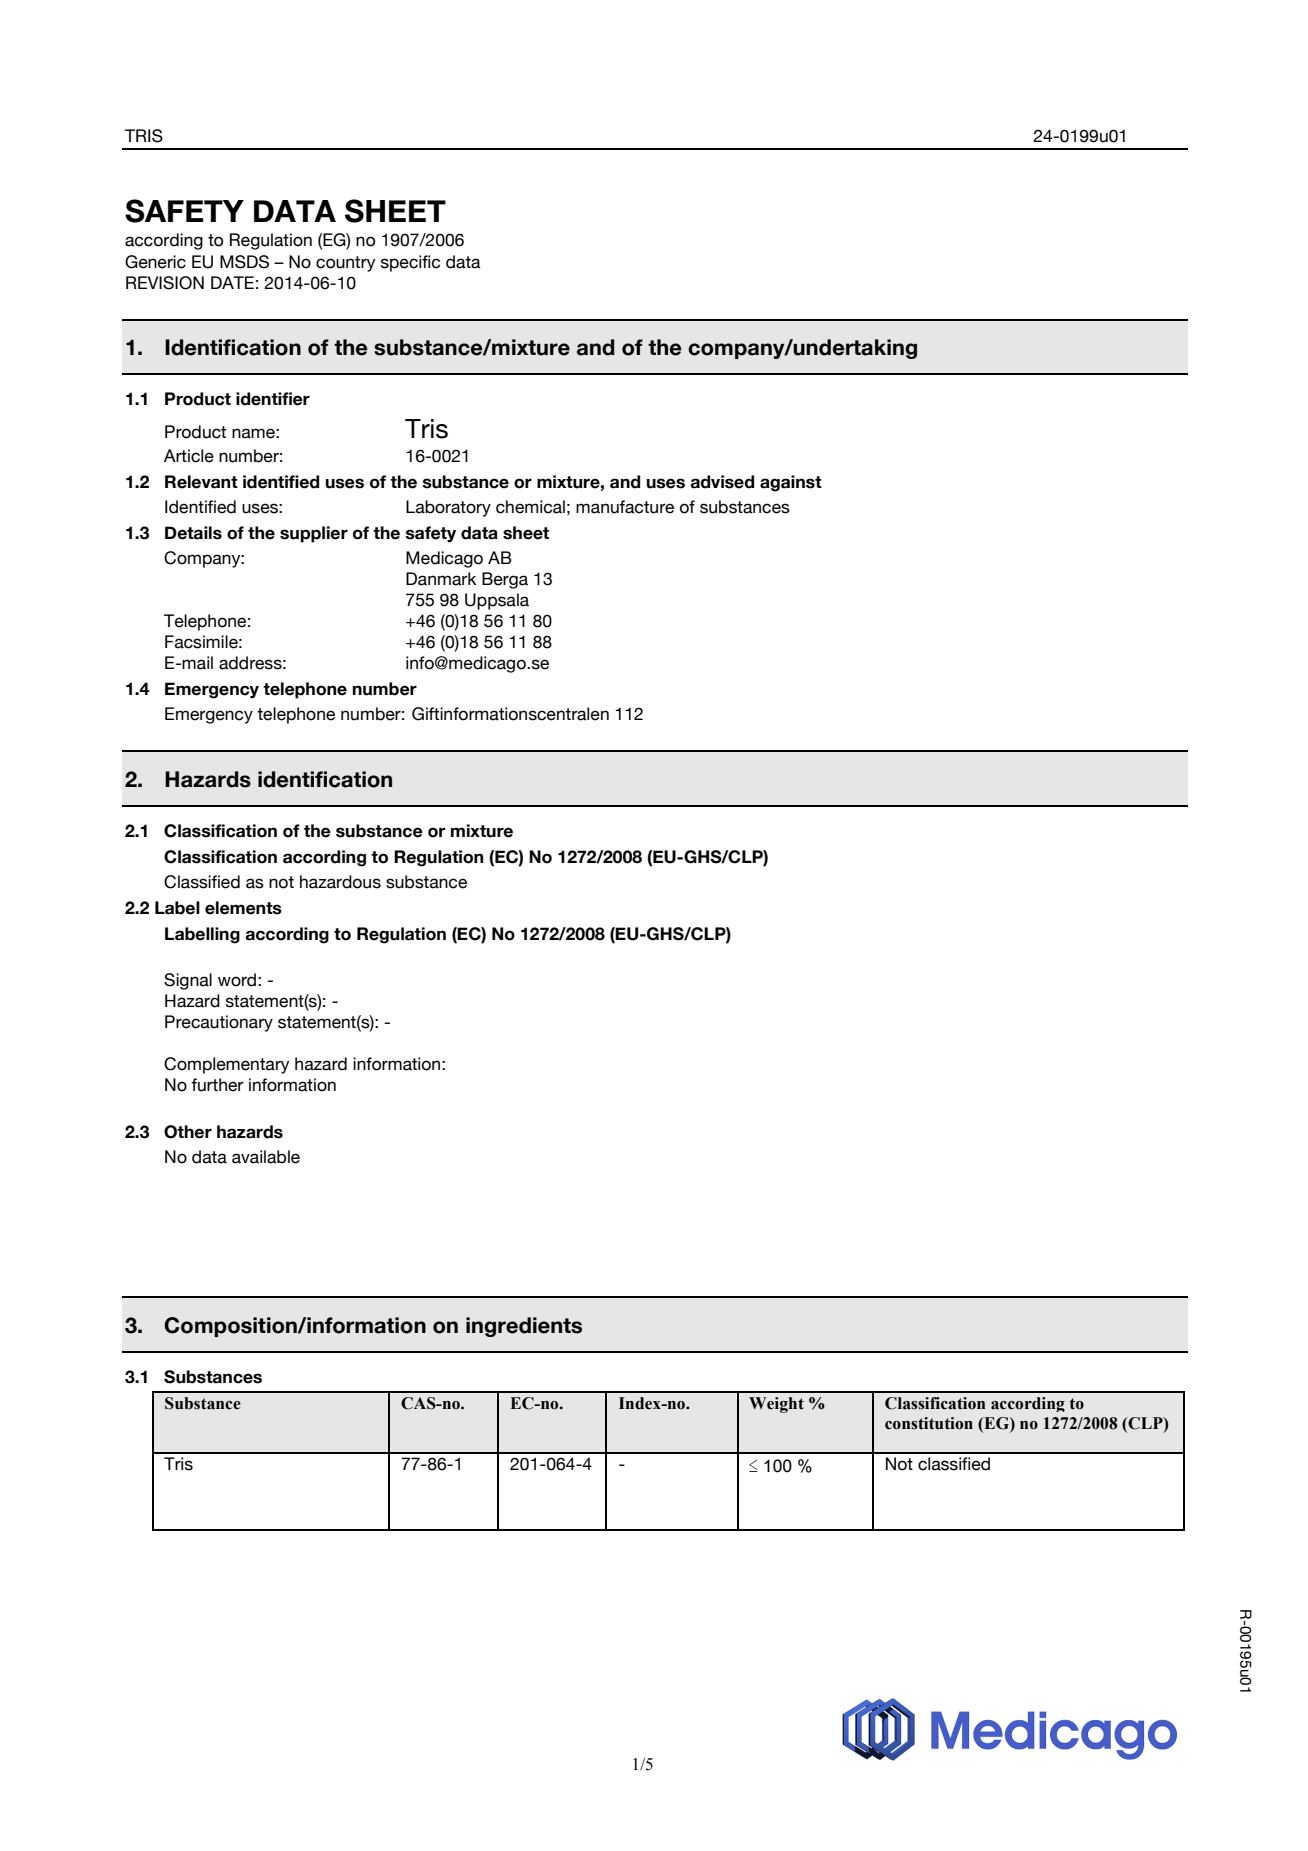 The image size is (1308, 1851). What do you see at coordinates (232, 282) in the screenshot?
I see `DATE` at bounding box center [232, 282].
